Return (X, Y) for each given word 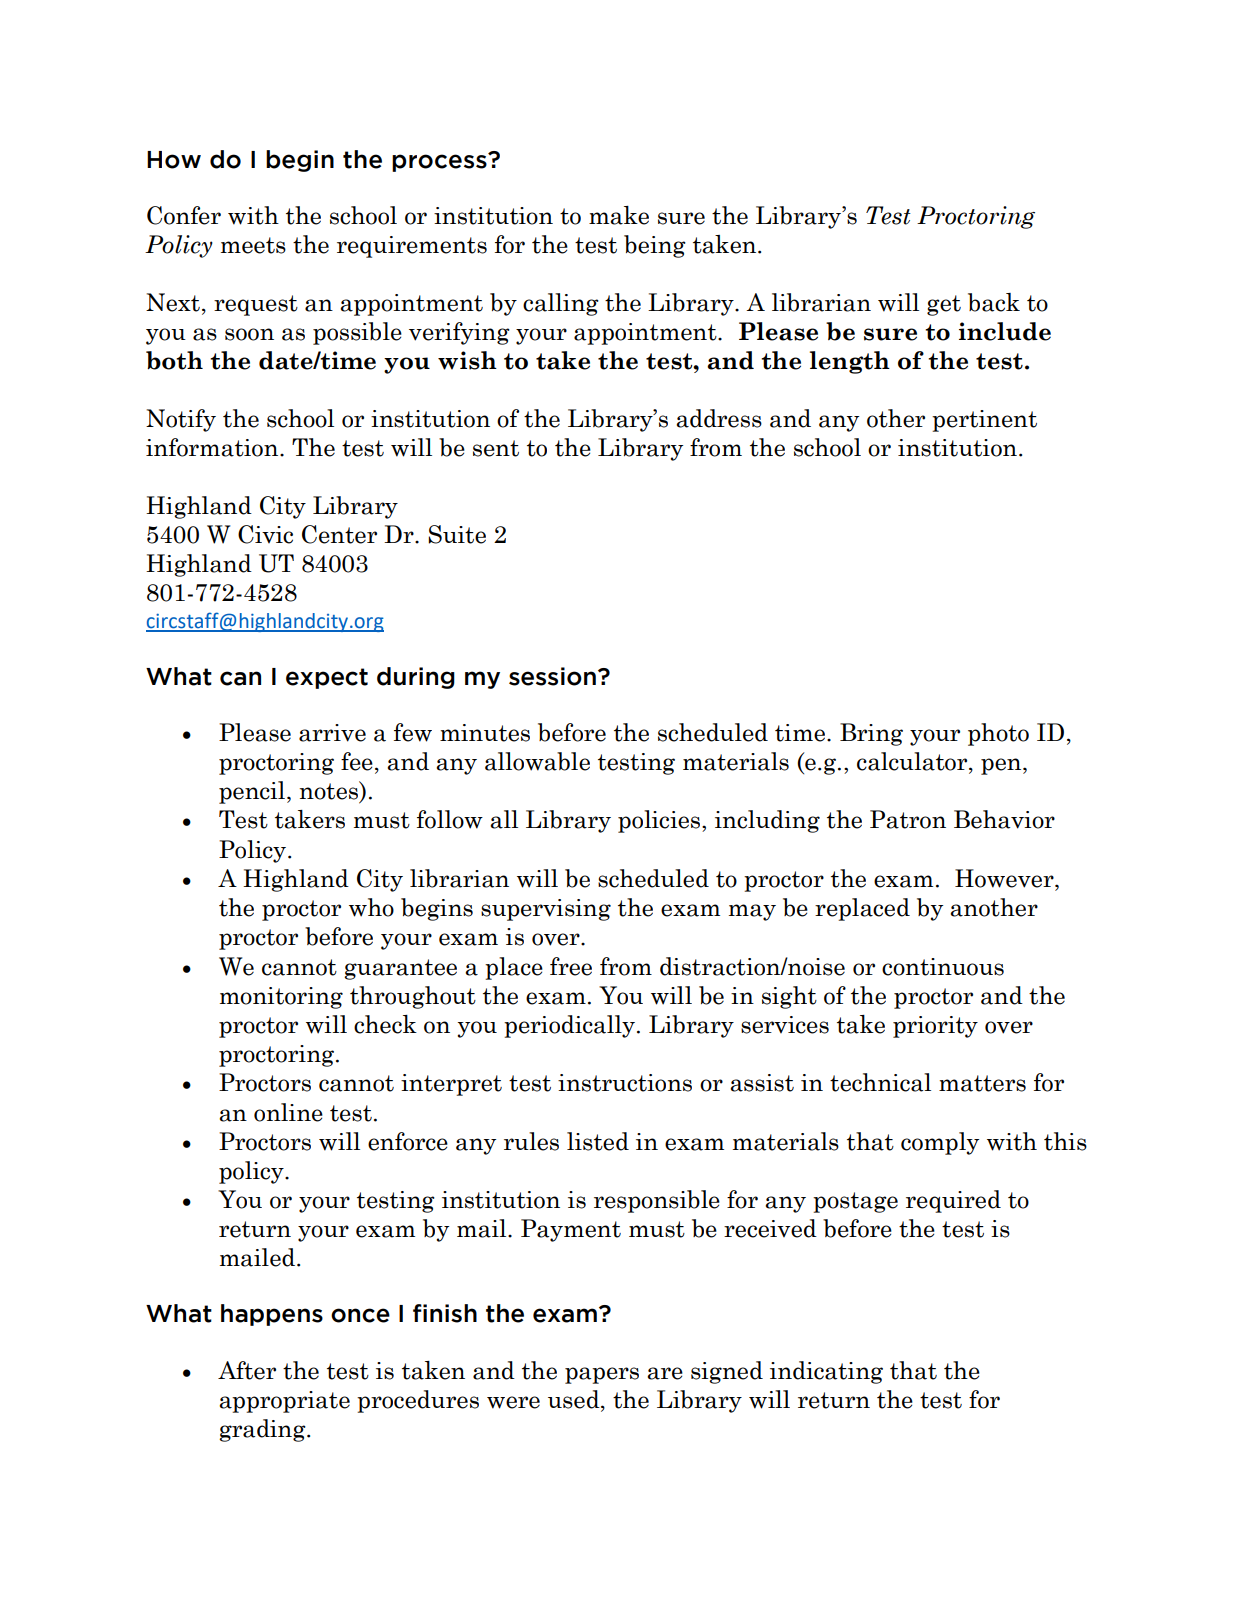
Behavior (1004, 819)
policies (660, 821)
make (619, 215)
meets (253, 245)
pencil (253, 792)
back (994, 302)
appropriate (284, 1402)
